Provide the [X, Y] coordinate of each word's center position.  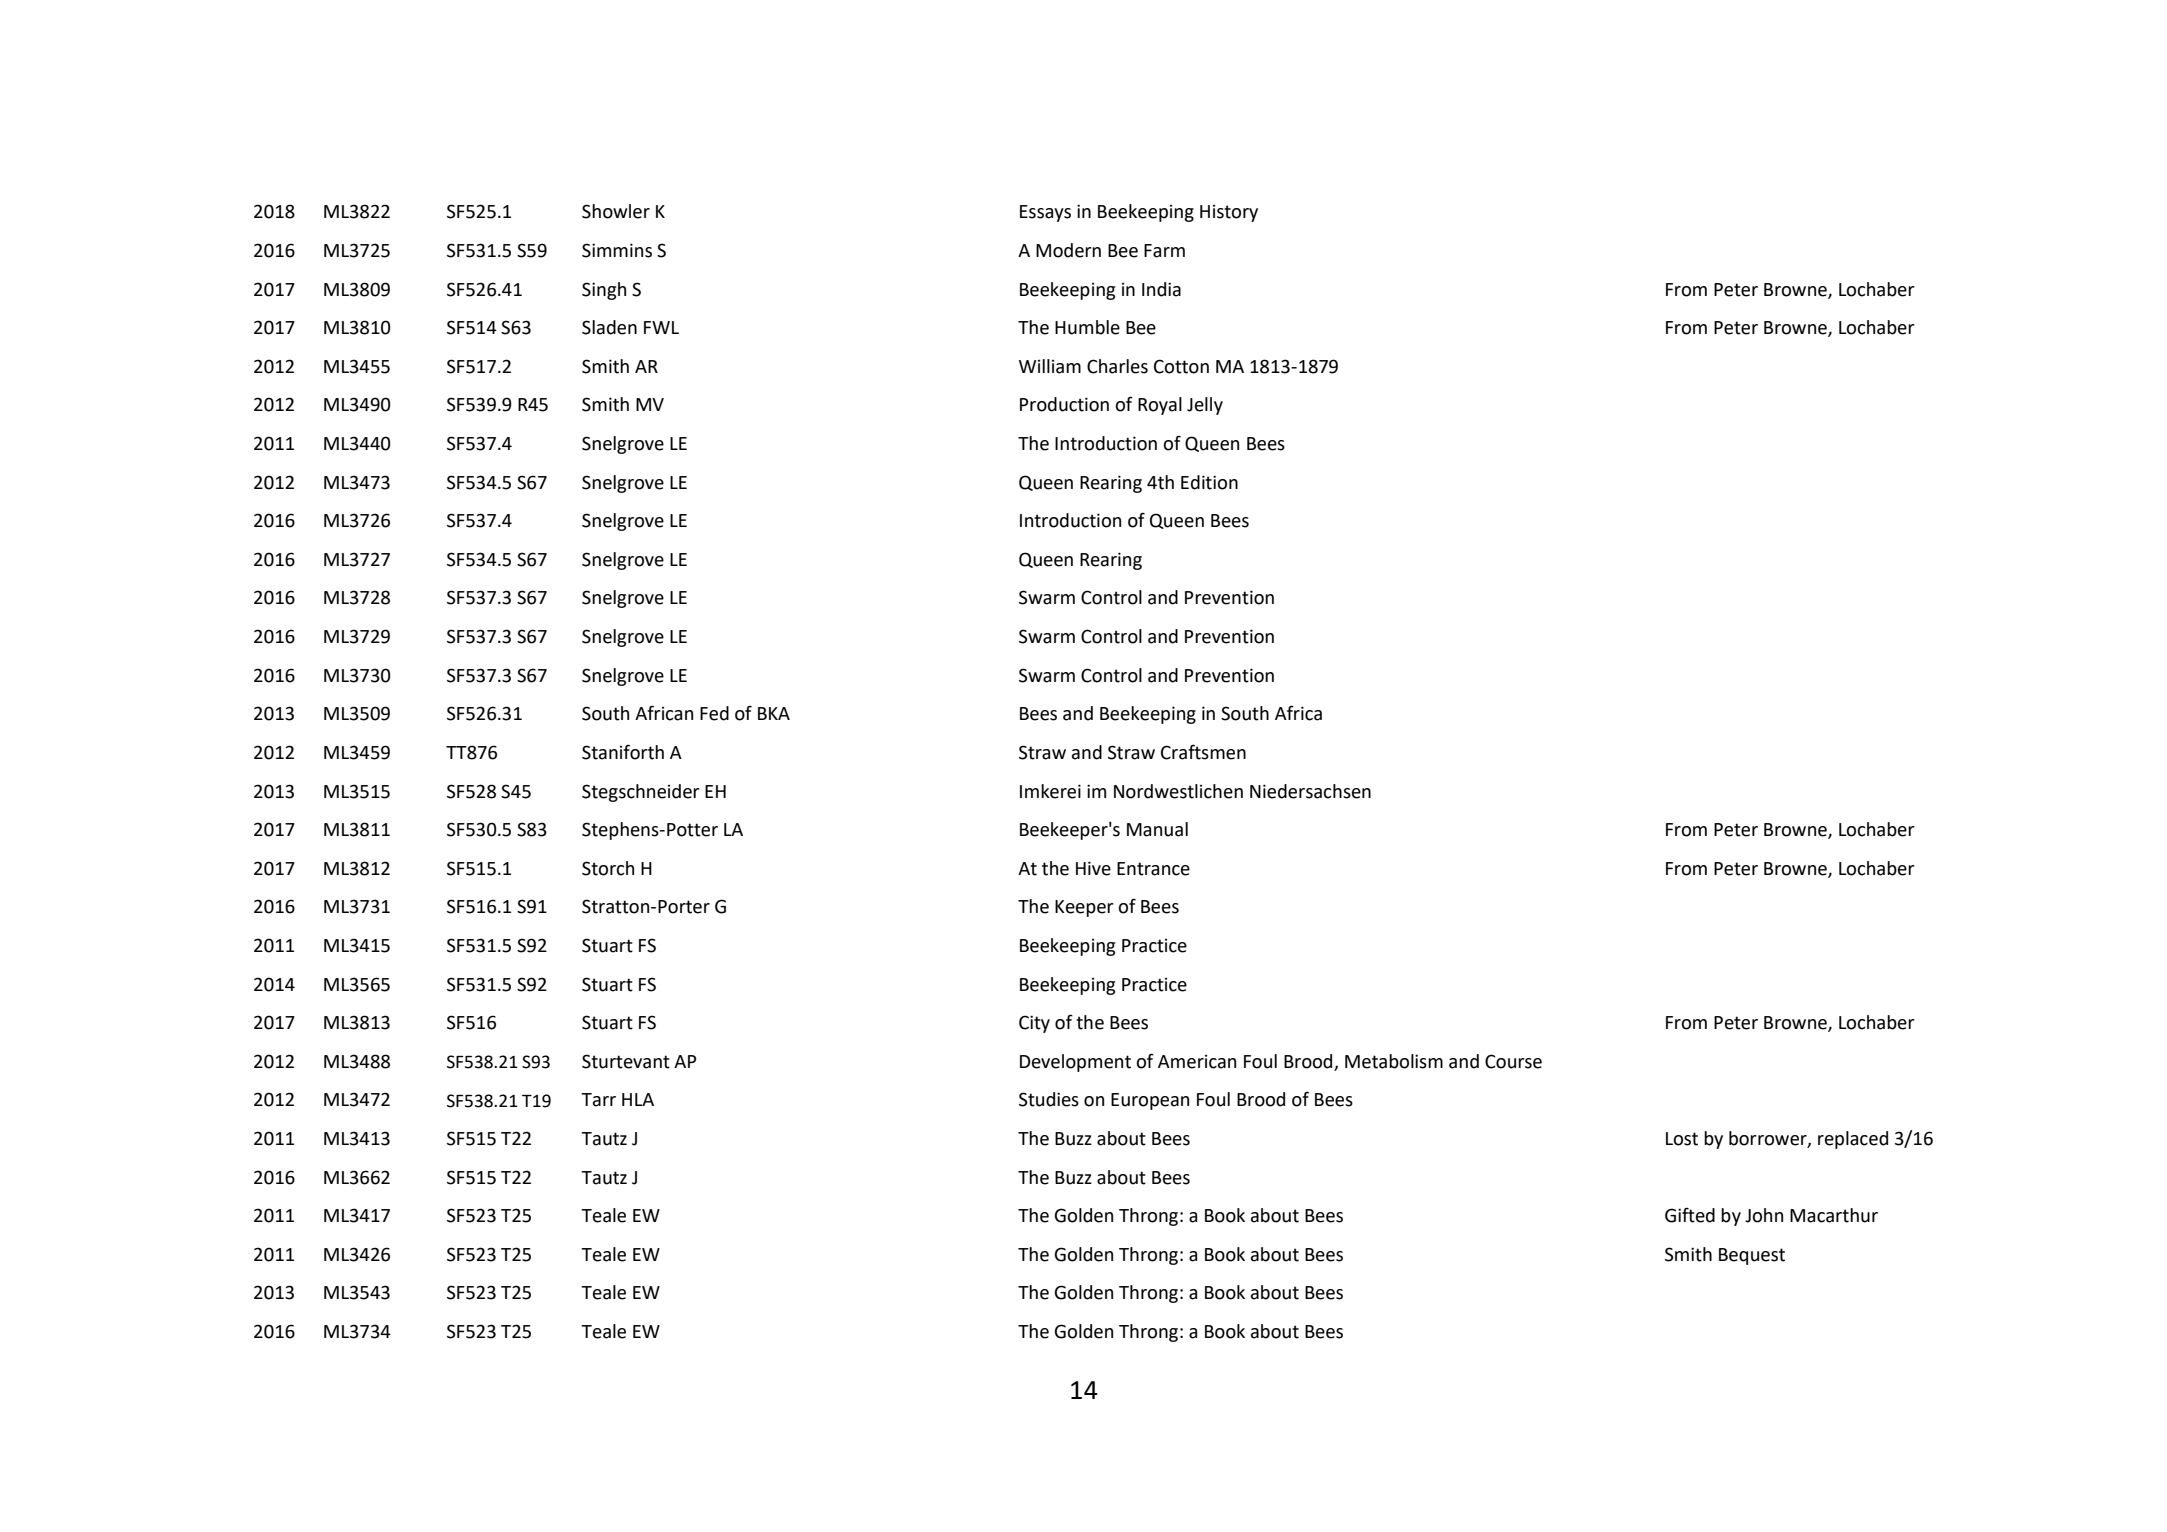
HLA [638, 1099]
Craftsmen [1203, 752]
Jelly [1205, 406]
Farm [1164, 251]
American [1197, 1062]
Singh [604, 291]
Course [1513, 1061]
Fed [714, 713]
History [1229, 213]
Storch [608, 868]
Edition [1209, 482]
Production [1064, 404]
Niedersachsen [1310, 791]
